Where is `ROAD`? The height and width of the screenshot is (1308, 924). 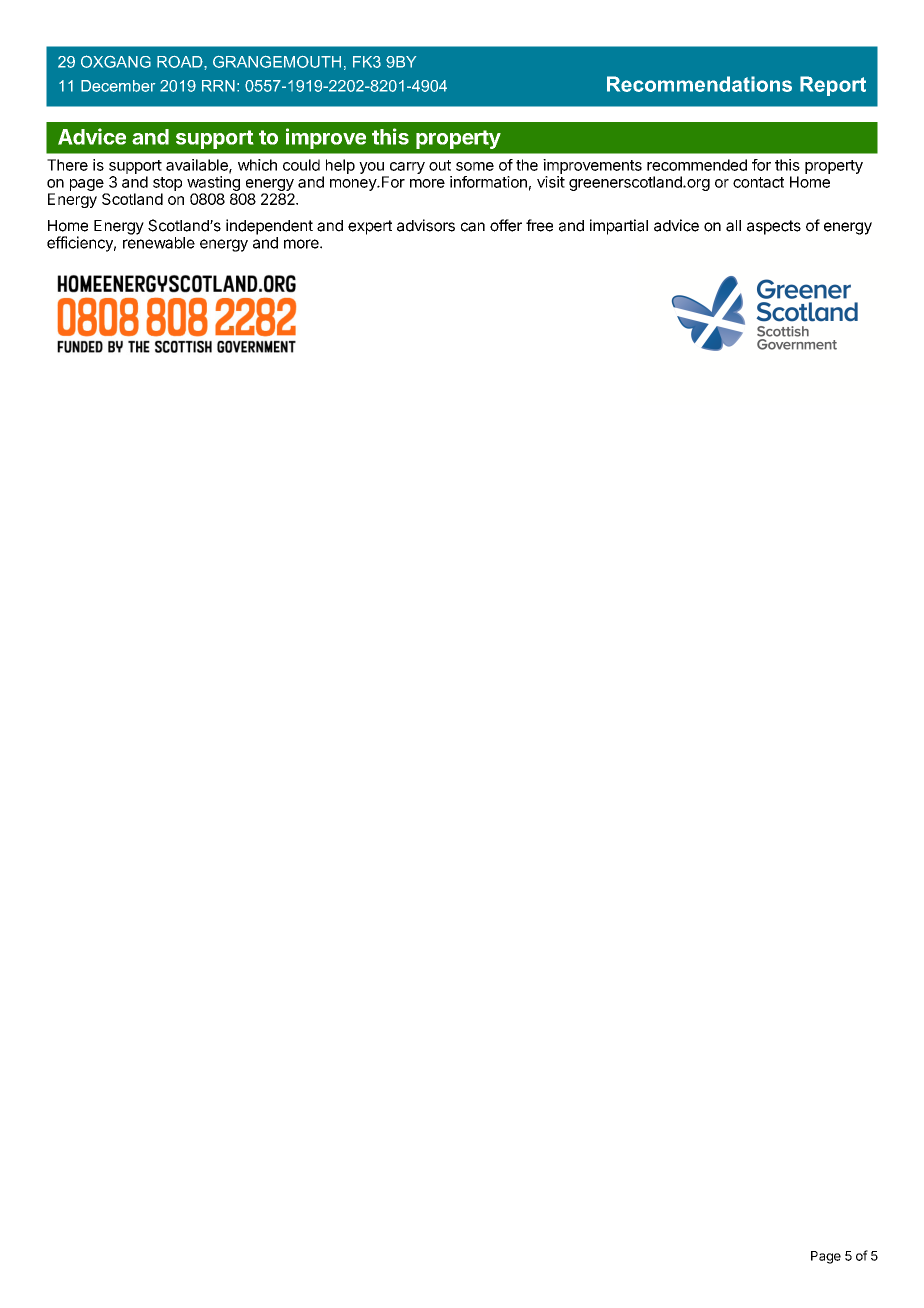
ROAD is located at coordinates (181, 62).
